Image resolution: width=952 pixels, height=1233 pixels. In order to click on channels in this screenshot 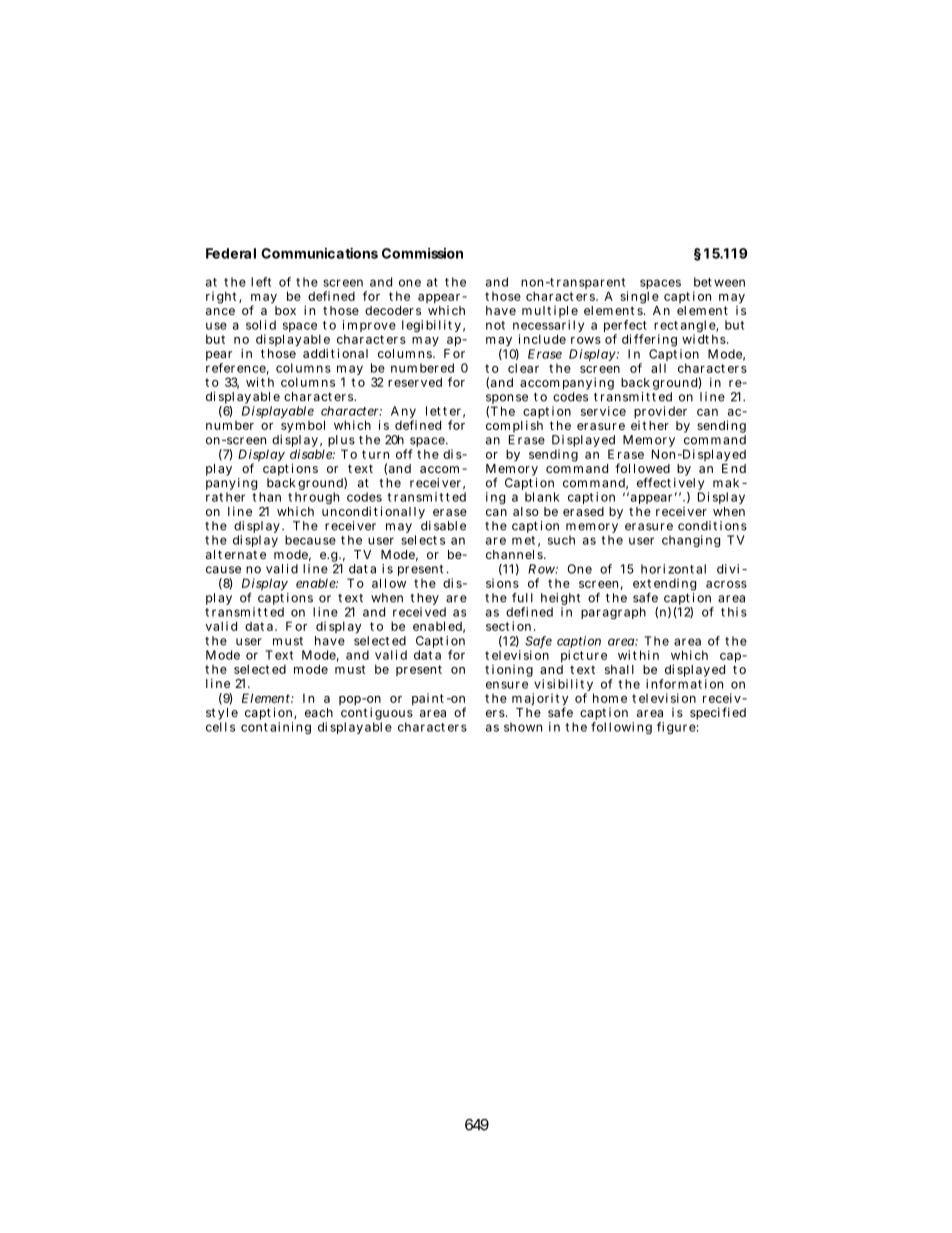, I will do `click(515, 554)`.
